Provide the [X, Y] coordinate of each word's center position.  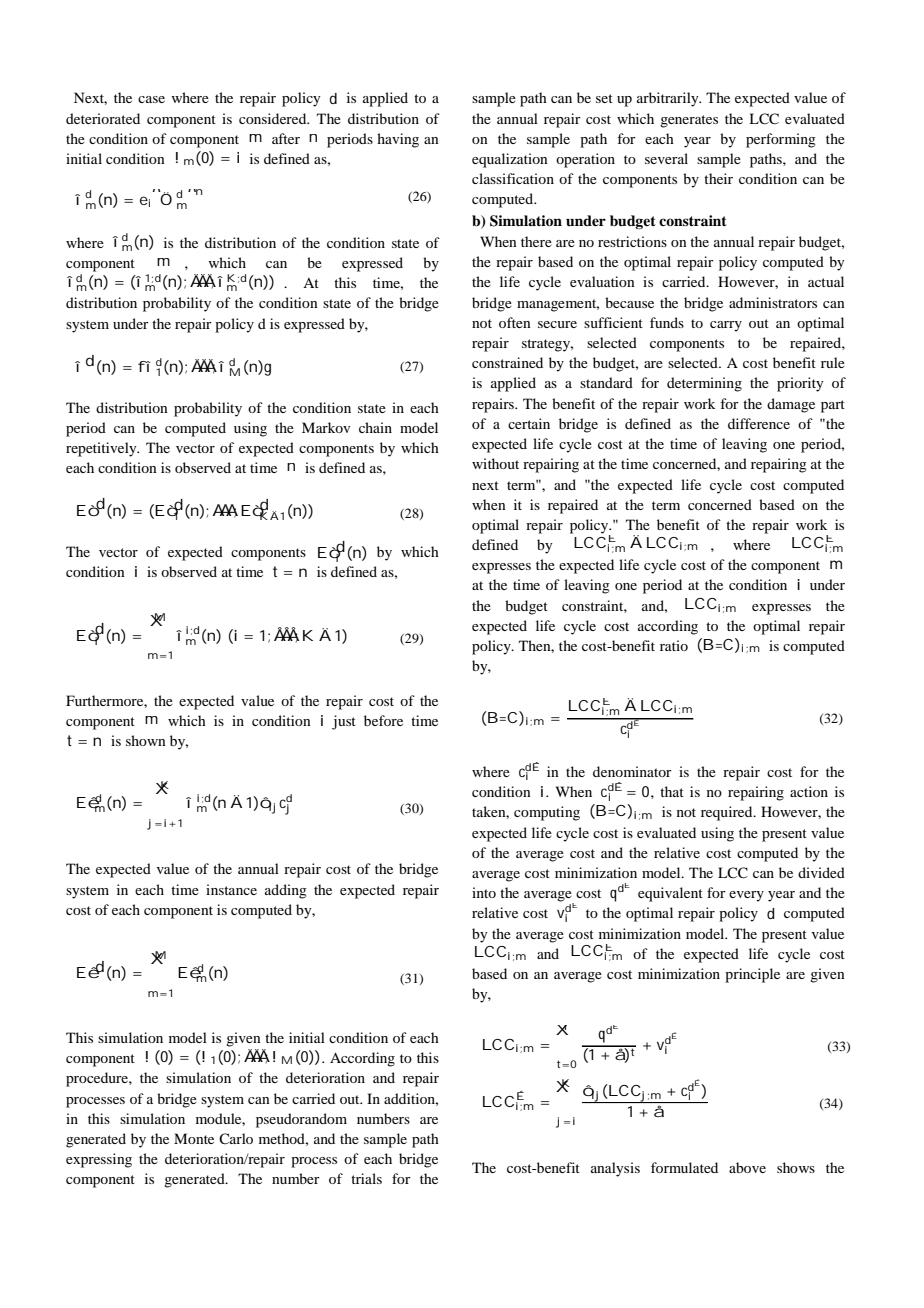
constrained [507, 362]
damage [791, 405]
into [484, 892]
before [383, 720]
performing [781, 140]
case [151, 99]
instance [231, 889]
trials [366, 1178]
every [746, 896]
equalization [510, 160]
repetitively [102, 449]
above [747, 1167]
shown [146, 740]
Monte [194, 1138]
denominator [632, 771]
